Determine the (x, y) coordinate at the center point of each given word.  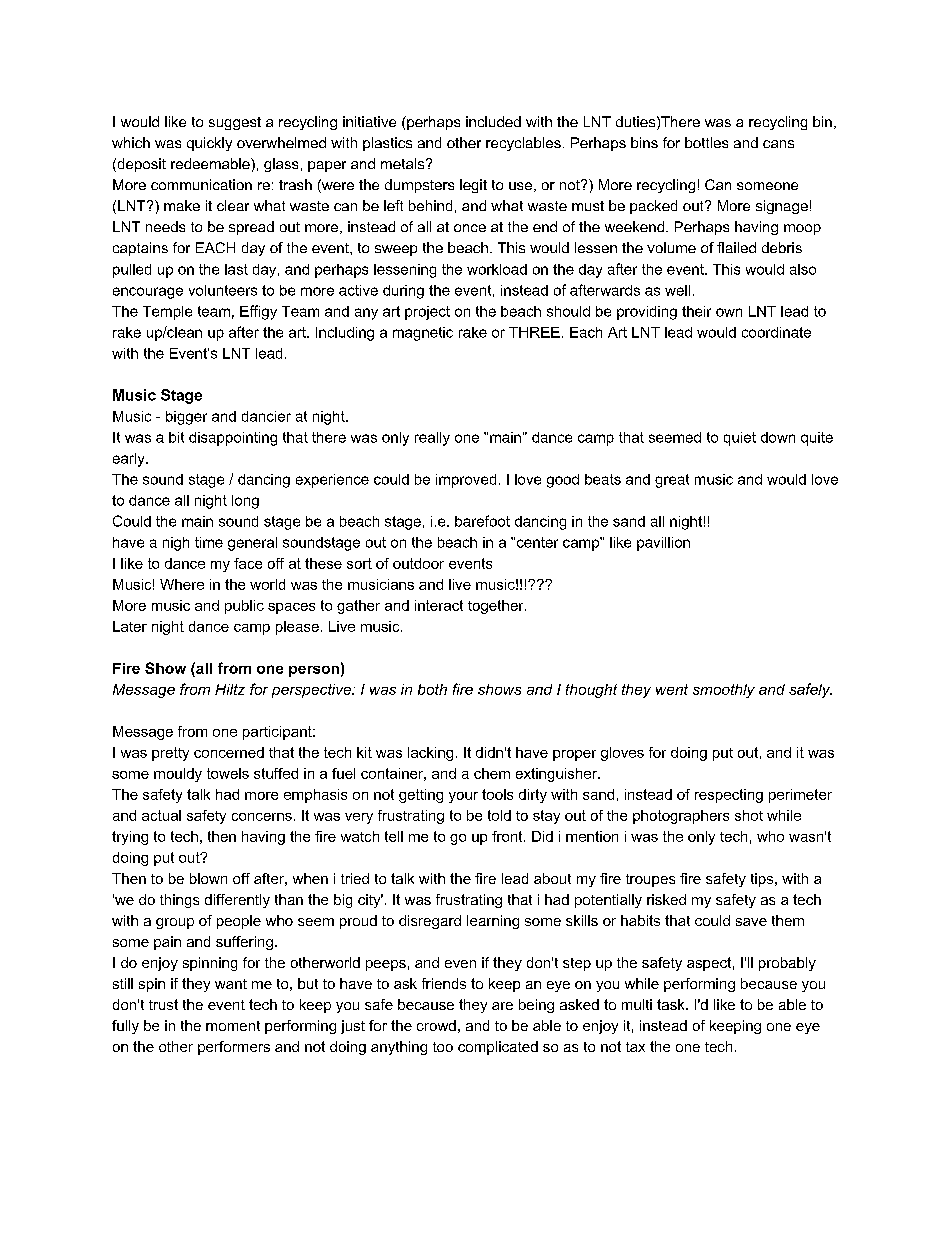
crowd (436, 1025)
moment (233, 1026)
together (497, 607)
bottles (706, 142)
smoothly (724, 691)
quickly (209, 144)
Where (182, 584)
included (493, 121)
